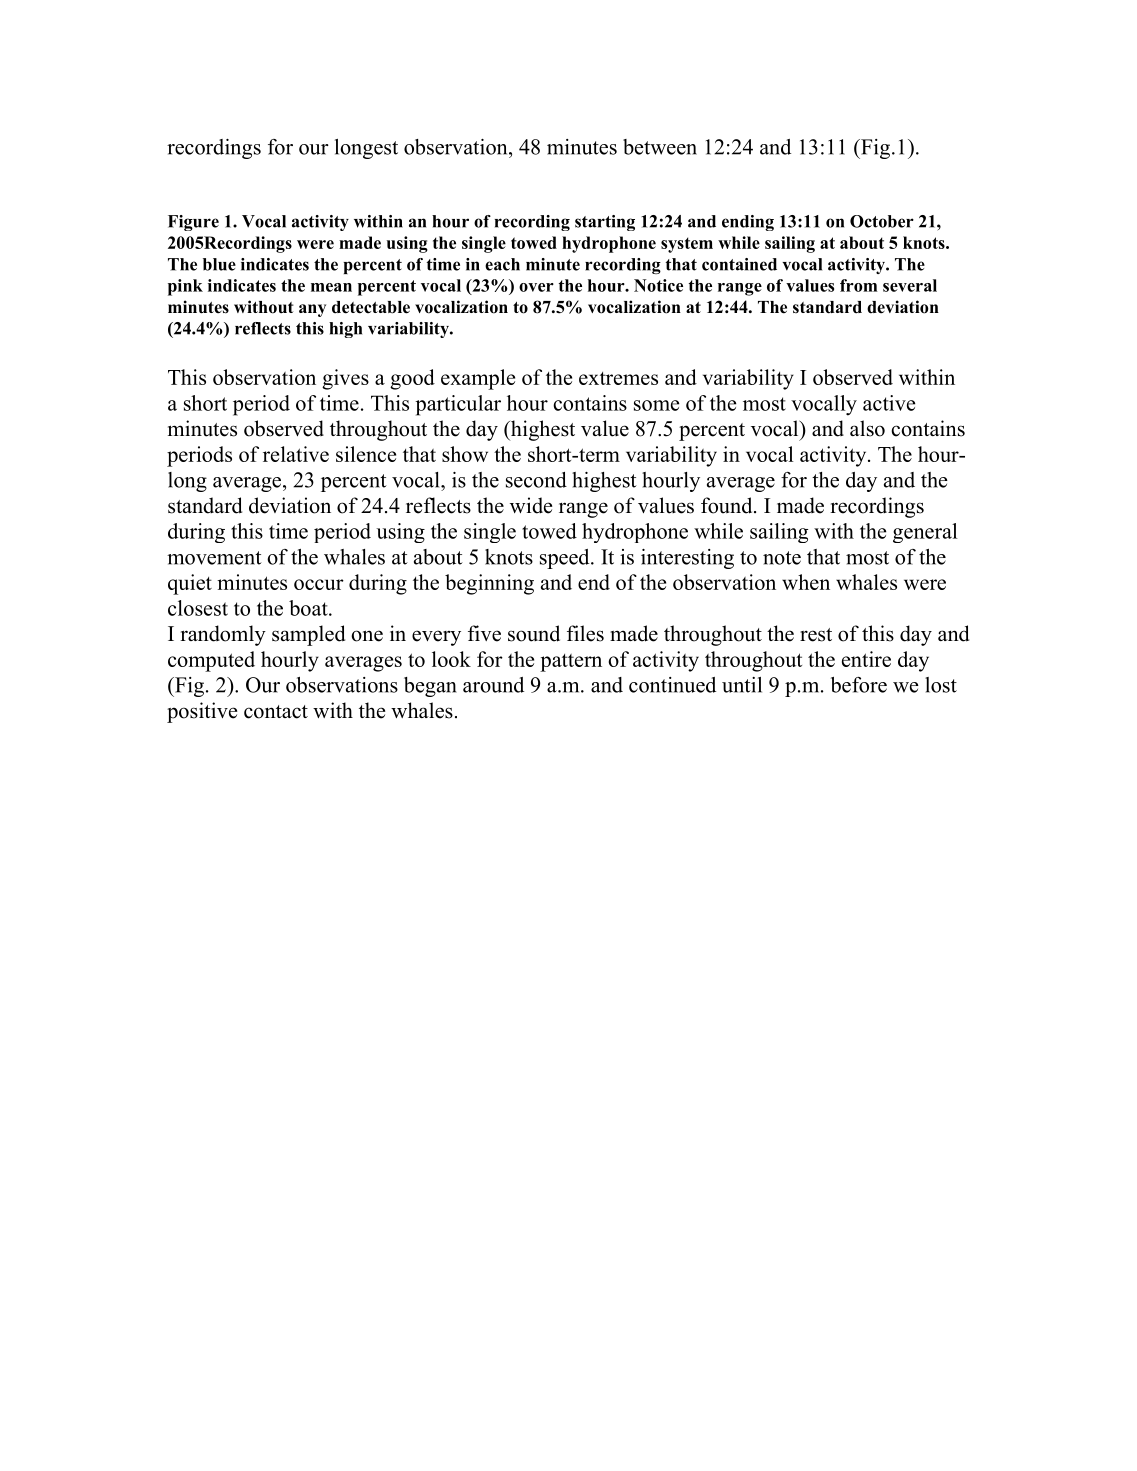  I want to click on some, so click(656, 405).
